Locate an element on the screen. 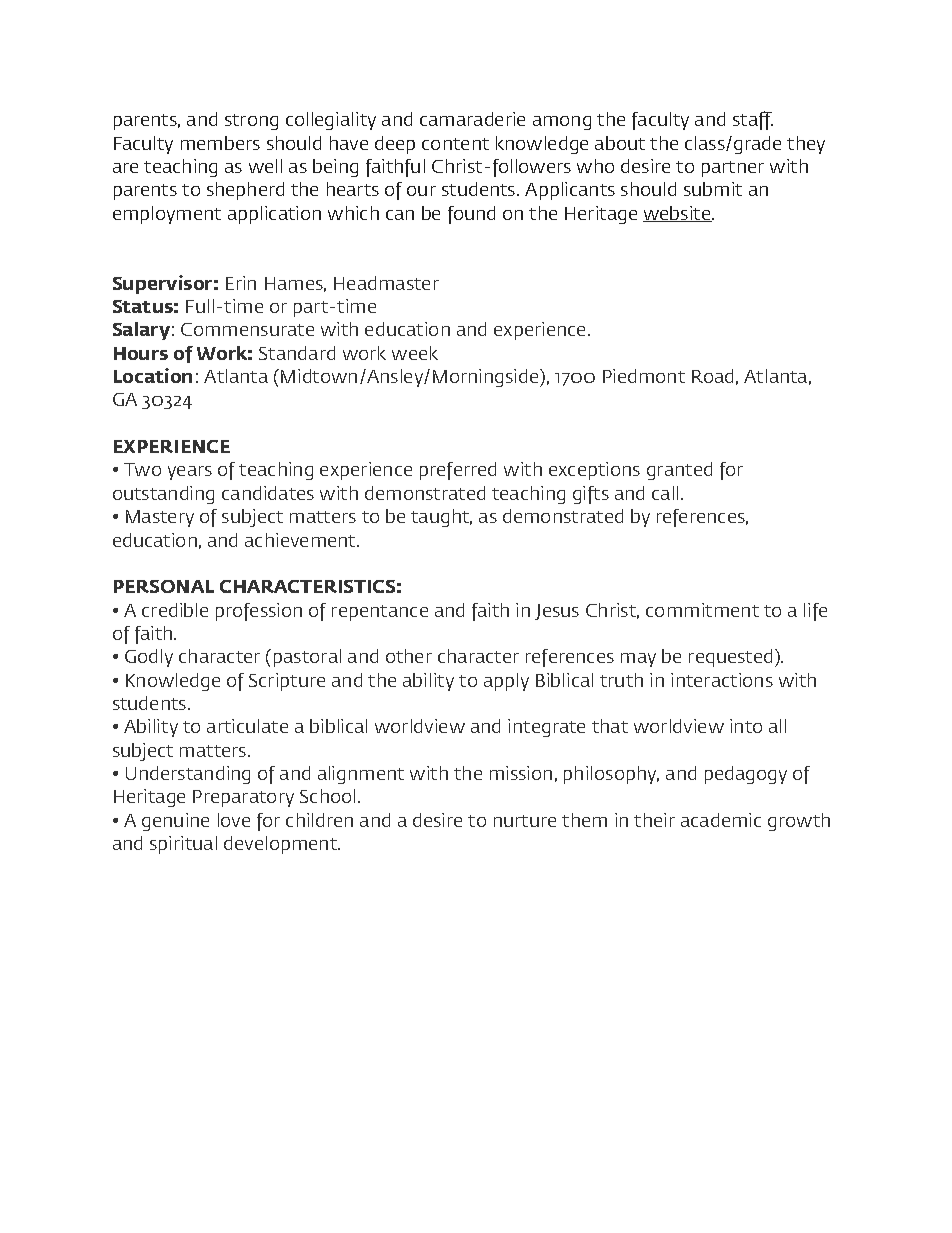 The width and height of the screenshot is (952, 1233). week is located at coordinates (415, 353).
